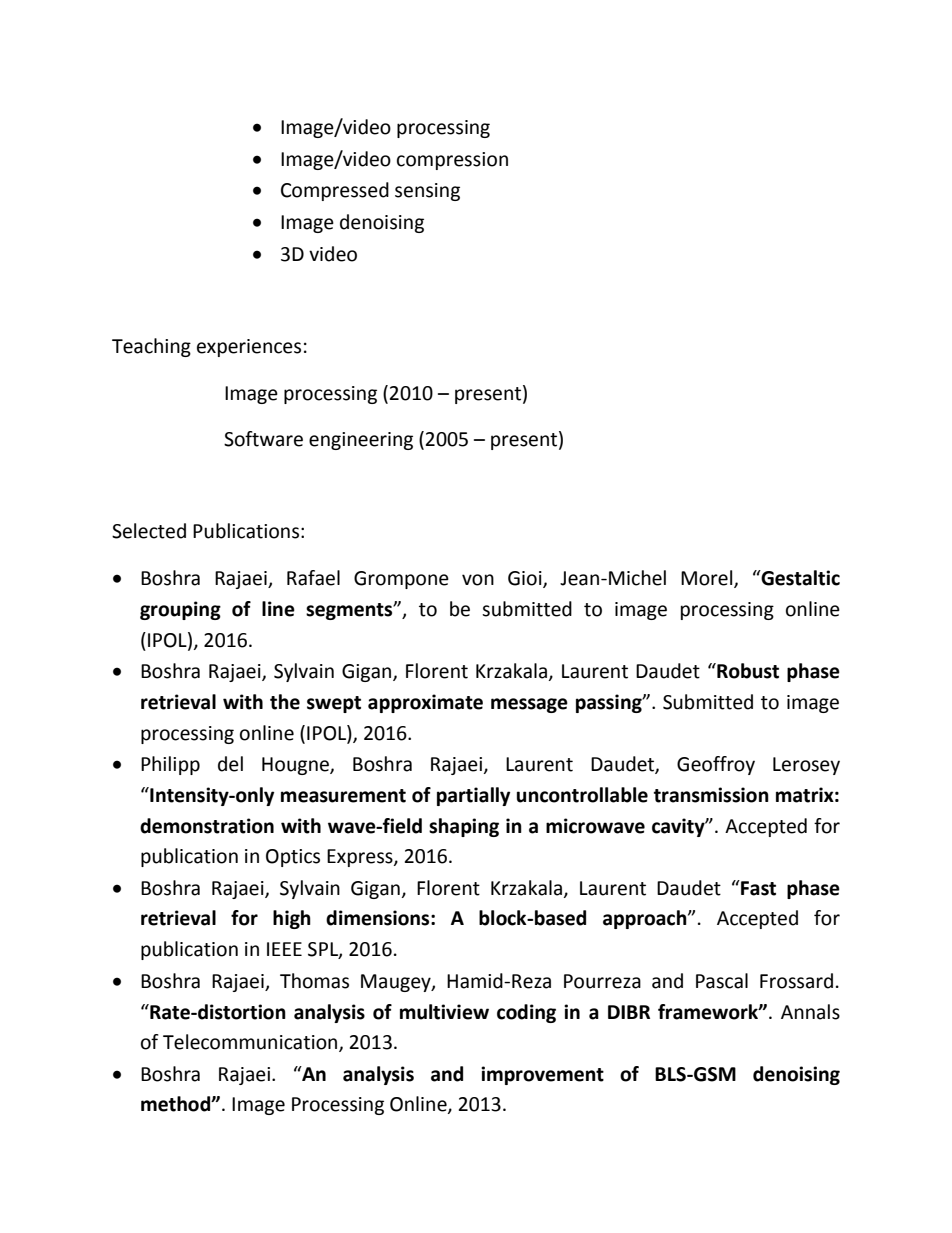 The width and height of the image is (952, 1233). I want to click on shaping, so click(464, 827).
